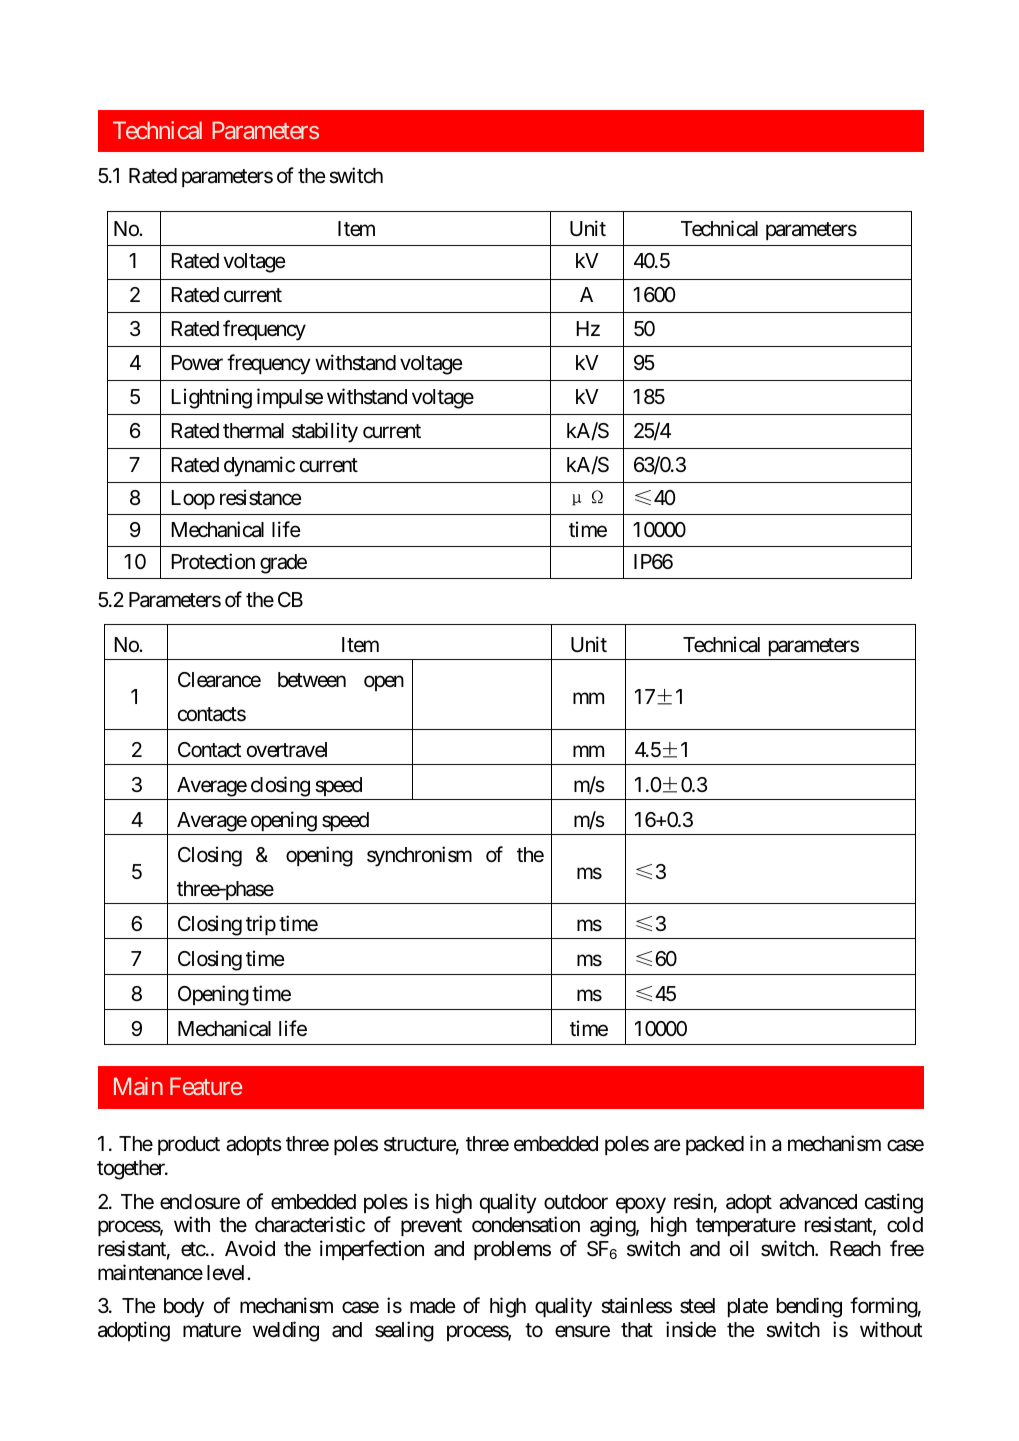  I want to click on stability, so click(325, 432).
